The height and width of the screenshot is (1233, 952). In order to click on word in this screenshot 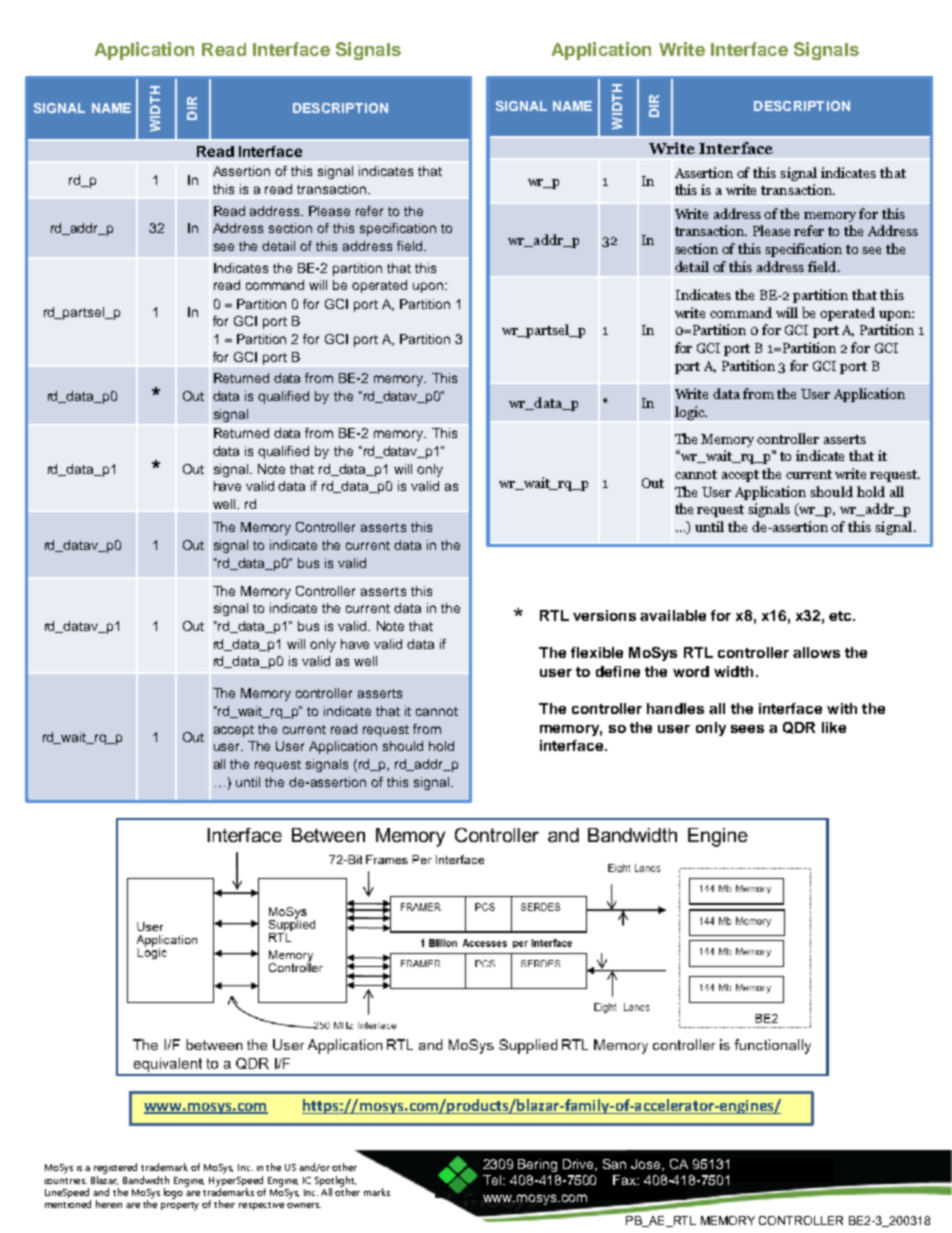, I will do `click(691, 671)`.
